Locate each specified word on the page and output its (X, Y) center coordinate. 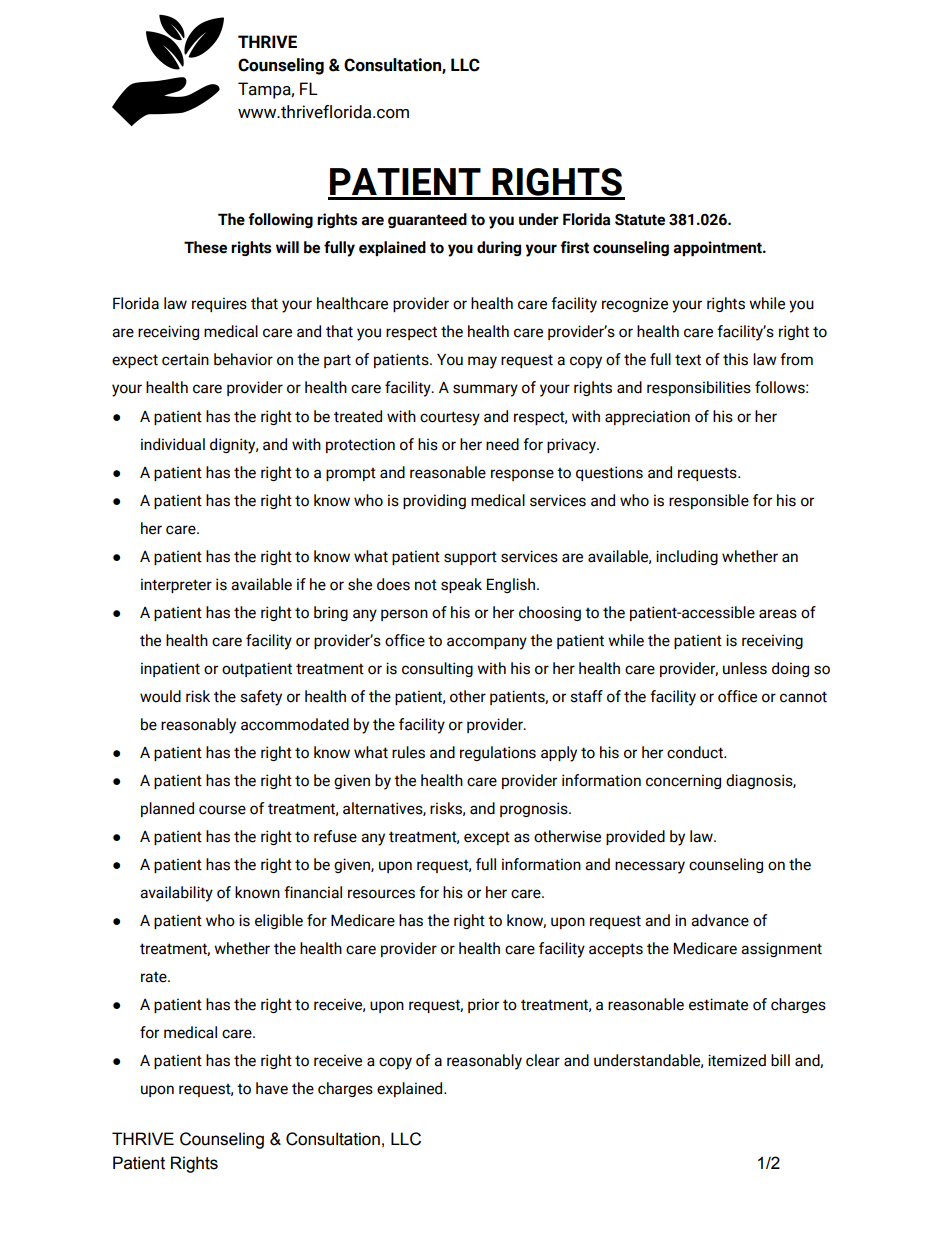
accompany (487, 643)
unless (745, 668)
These (205, 247)
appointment (718, 248)
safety (261, 698)
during (499, 248)
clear (543, 1060)
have (272, 1088)
